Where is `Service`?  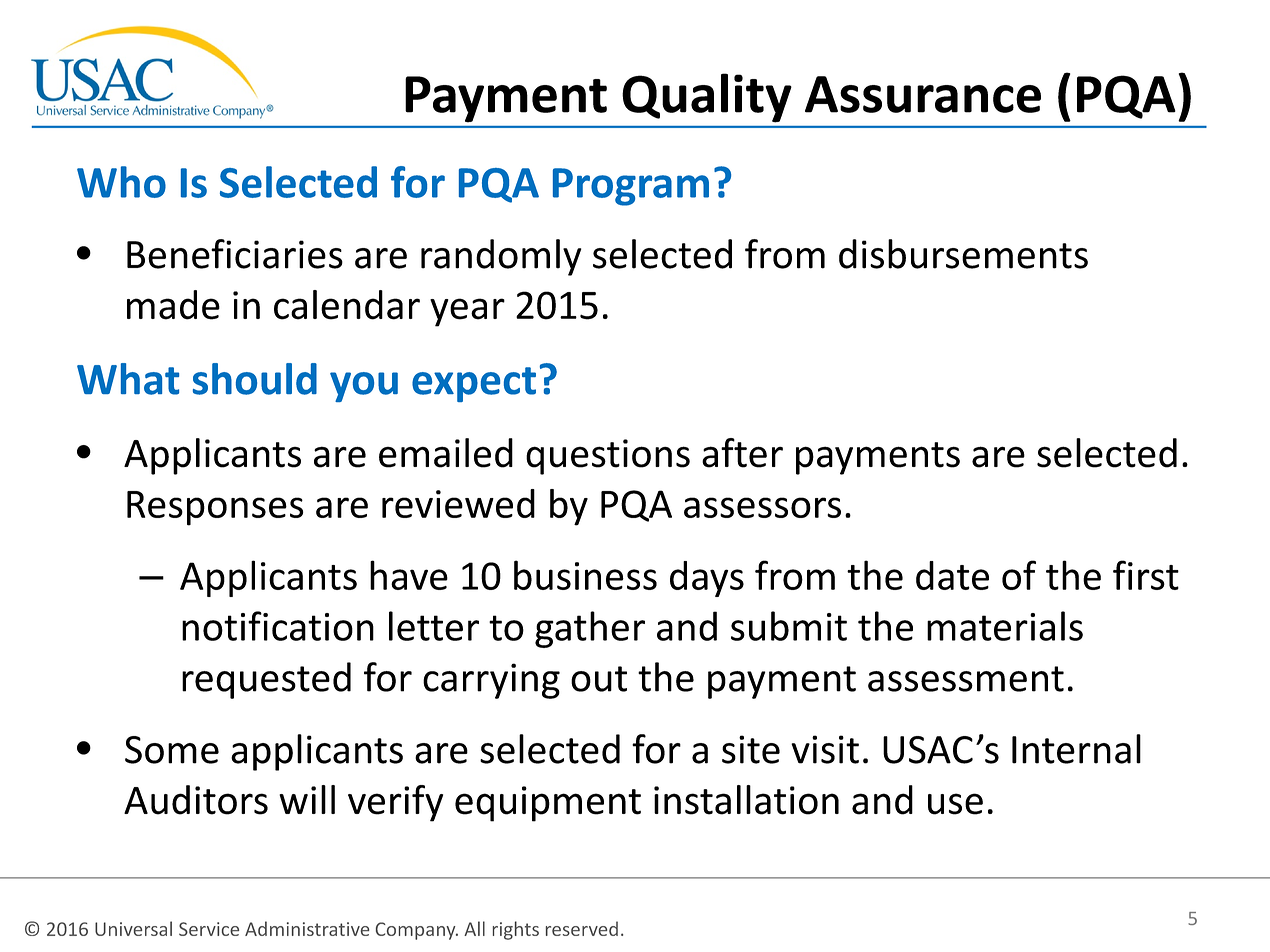
Service is located at coordinates (209, 929).
